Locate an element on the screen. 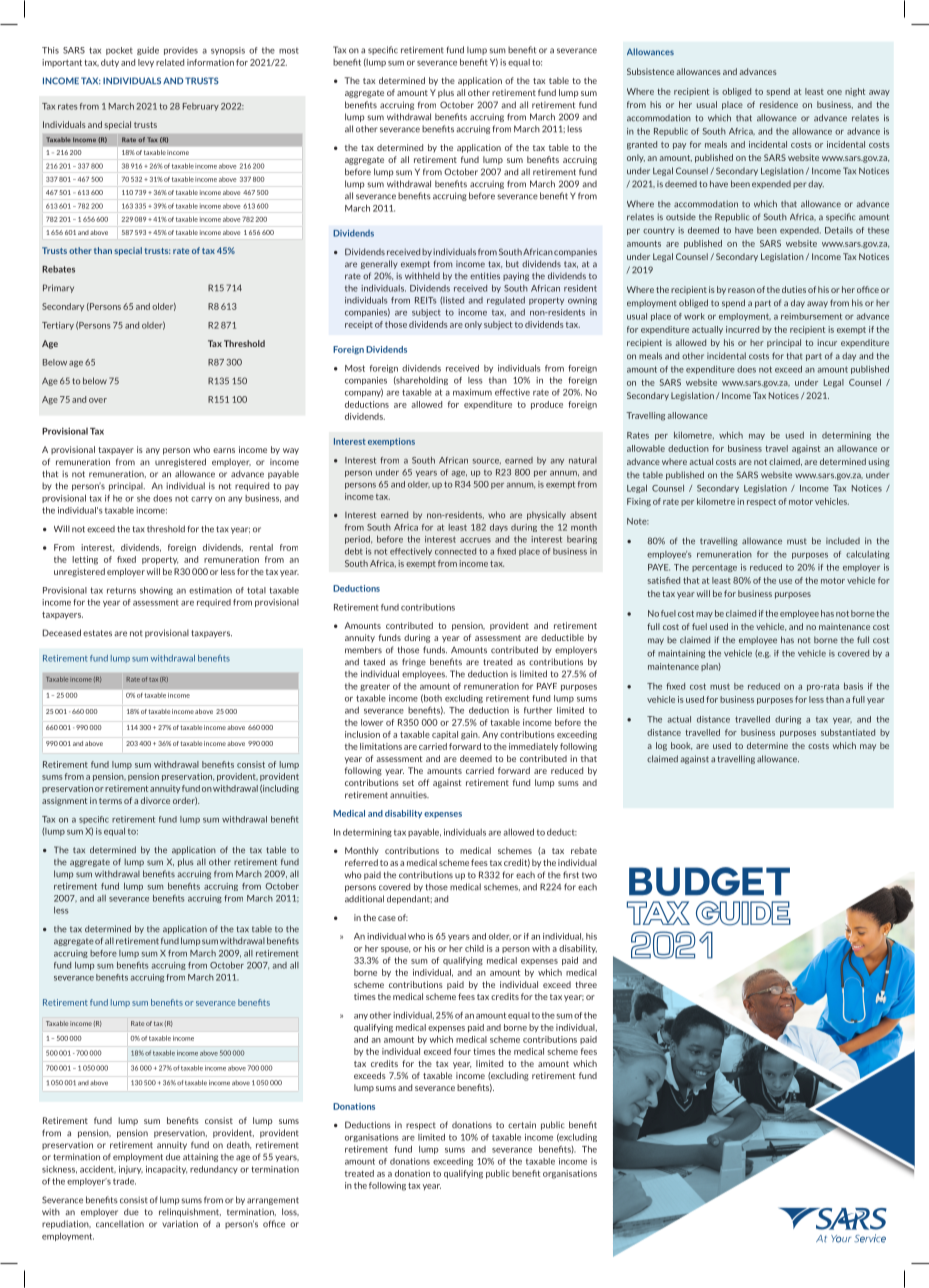  reimbursement is located at coordinates (811, 316).
